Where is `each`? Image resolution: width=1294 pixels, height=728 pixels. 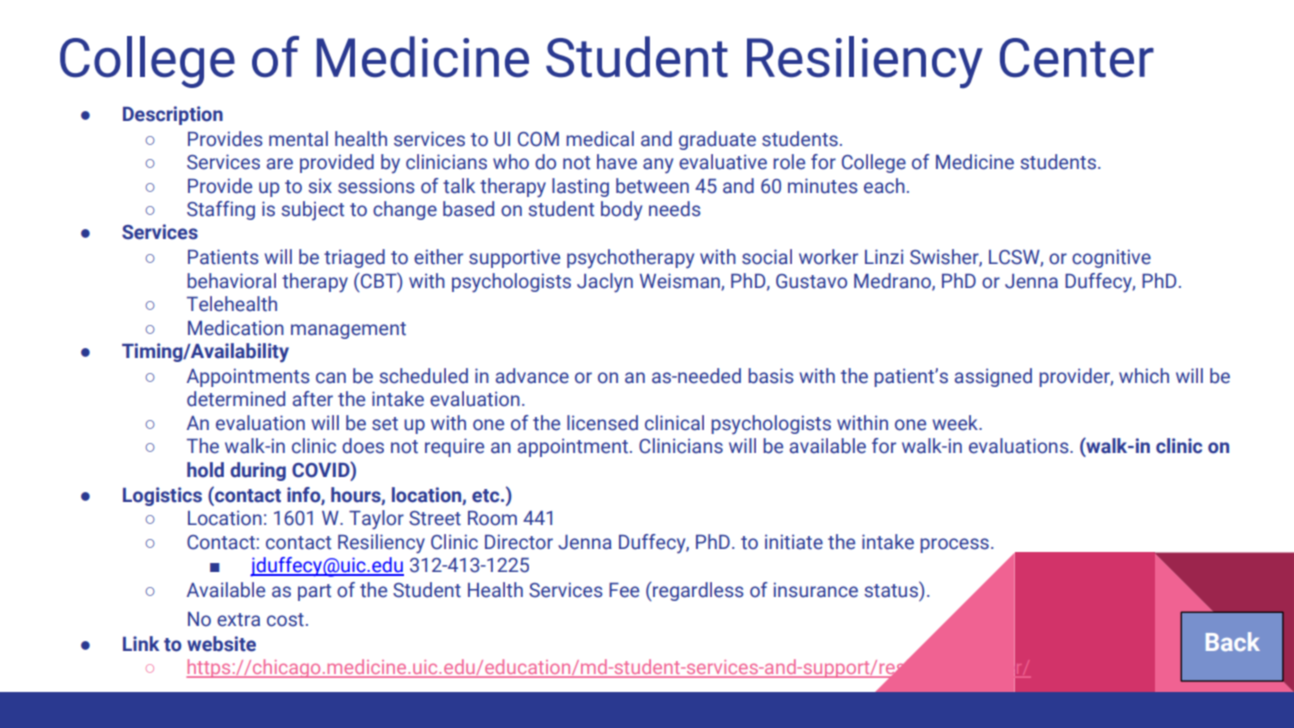
each is located at coordinates (884, 186).
